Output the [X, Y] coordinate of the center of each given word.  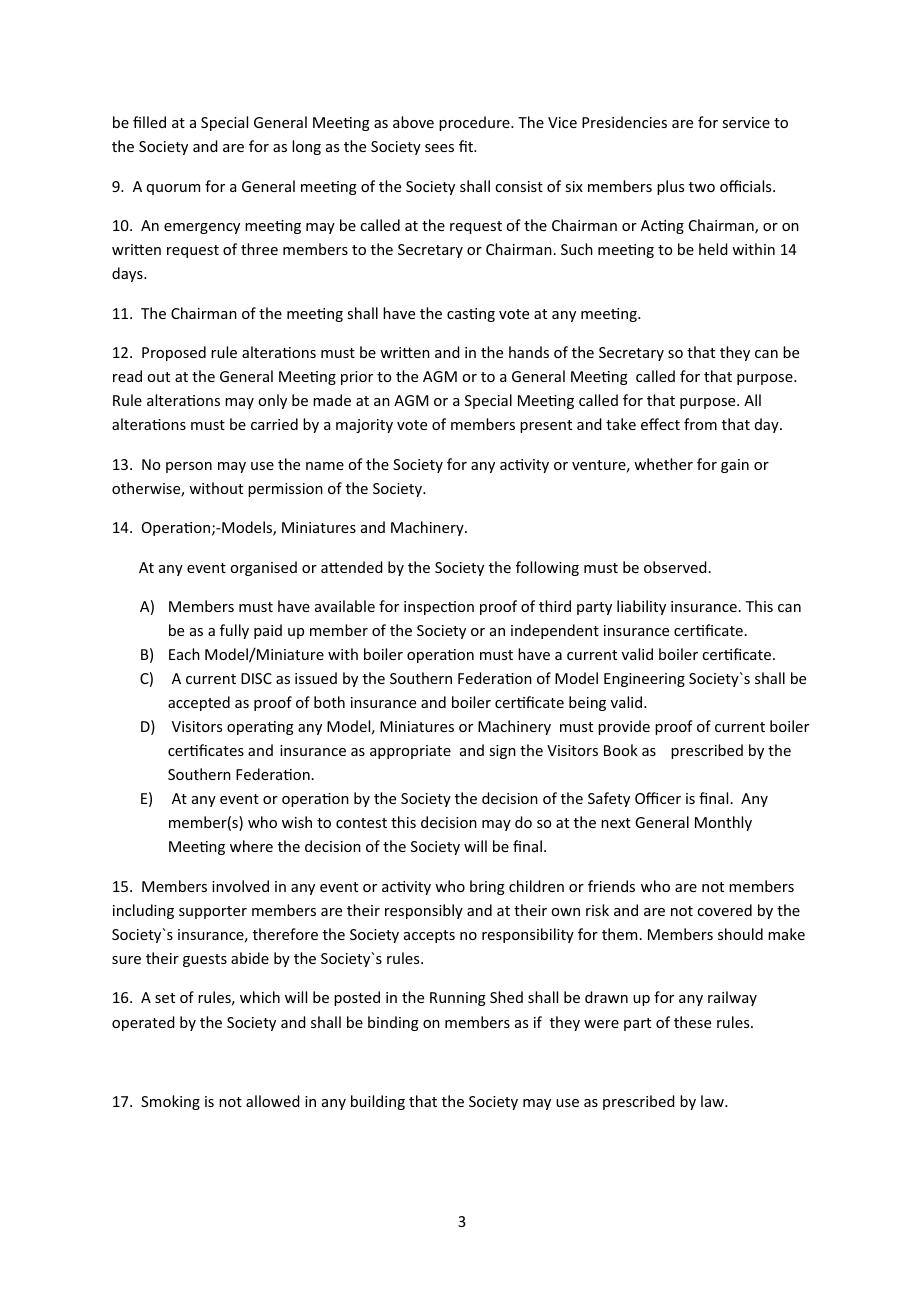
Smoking [170, 1102]
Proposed [174, 353]
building [378, 1102]
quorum [173, 189]
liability [641, 607]
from [700, 424]
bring [487, 887]
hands [529, 352]
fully [234, 631]
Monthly [723, 823]
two [702, 187]
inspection [439, 608]
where [251, 846]
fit [467, 146]
